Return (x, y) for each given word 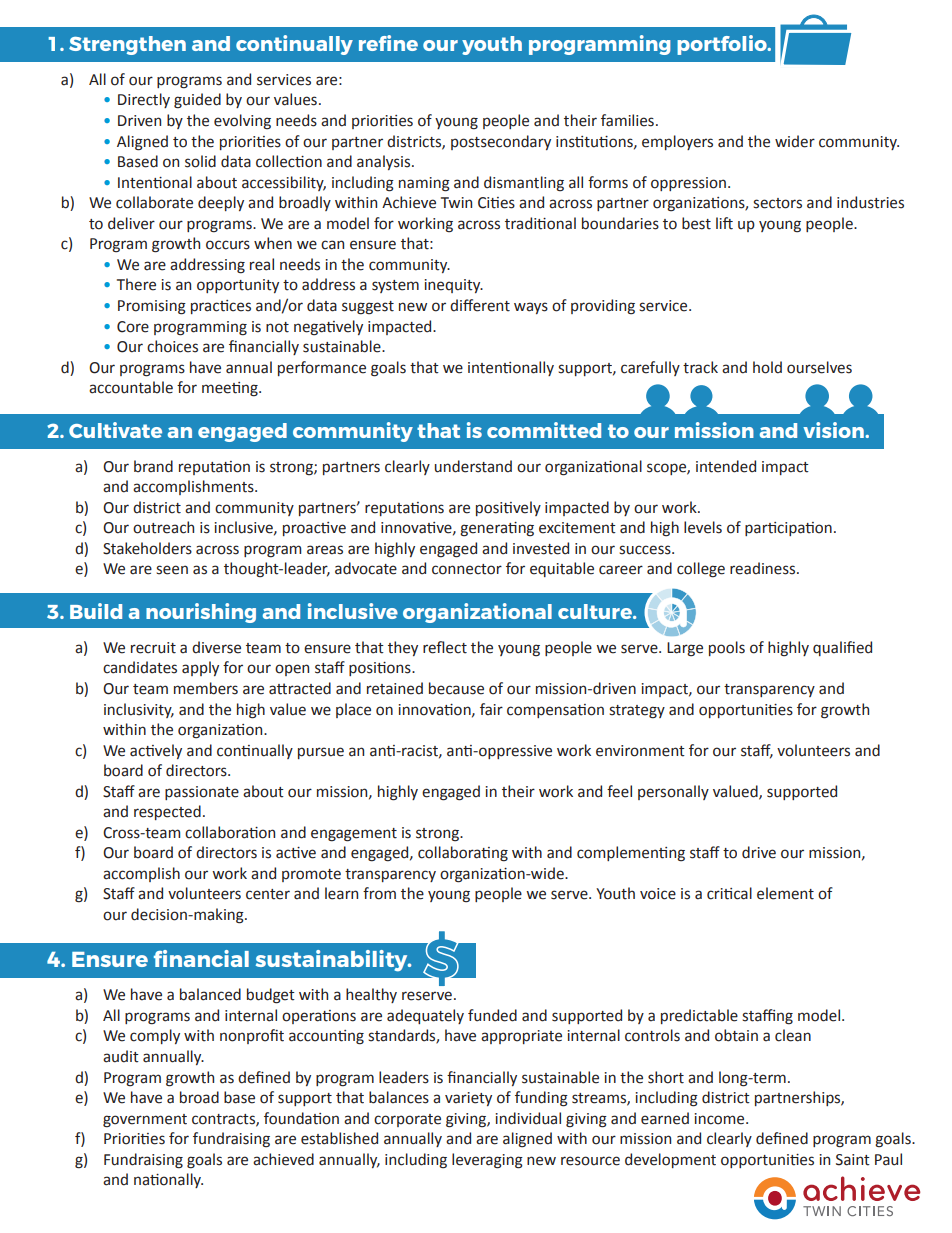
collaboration (230, 832)
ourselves (819, 367)
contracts (224, 1120)
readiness (764, 568)
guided (197, 101)
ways (531, 308)
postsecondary (501, 142)
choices (172, 346)
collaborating (463, 854)
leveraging (487, 1161)
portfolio (723, 45)
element (785, 893)
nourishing (201, 613)
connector (467, 569)
